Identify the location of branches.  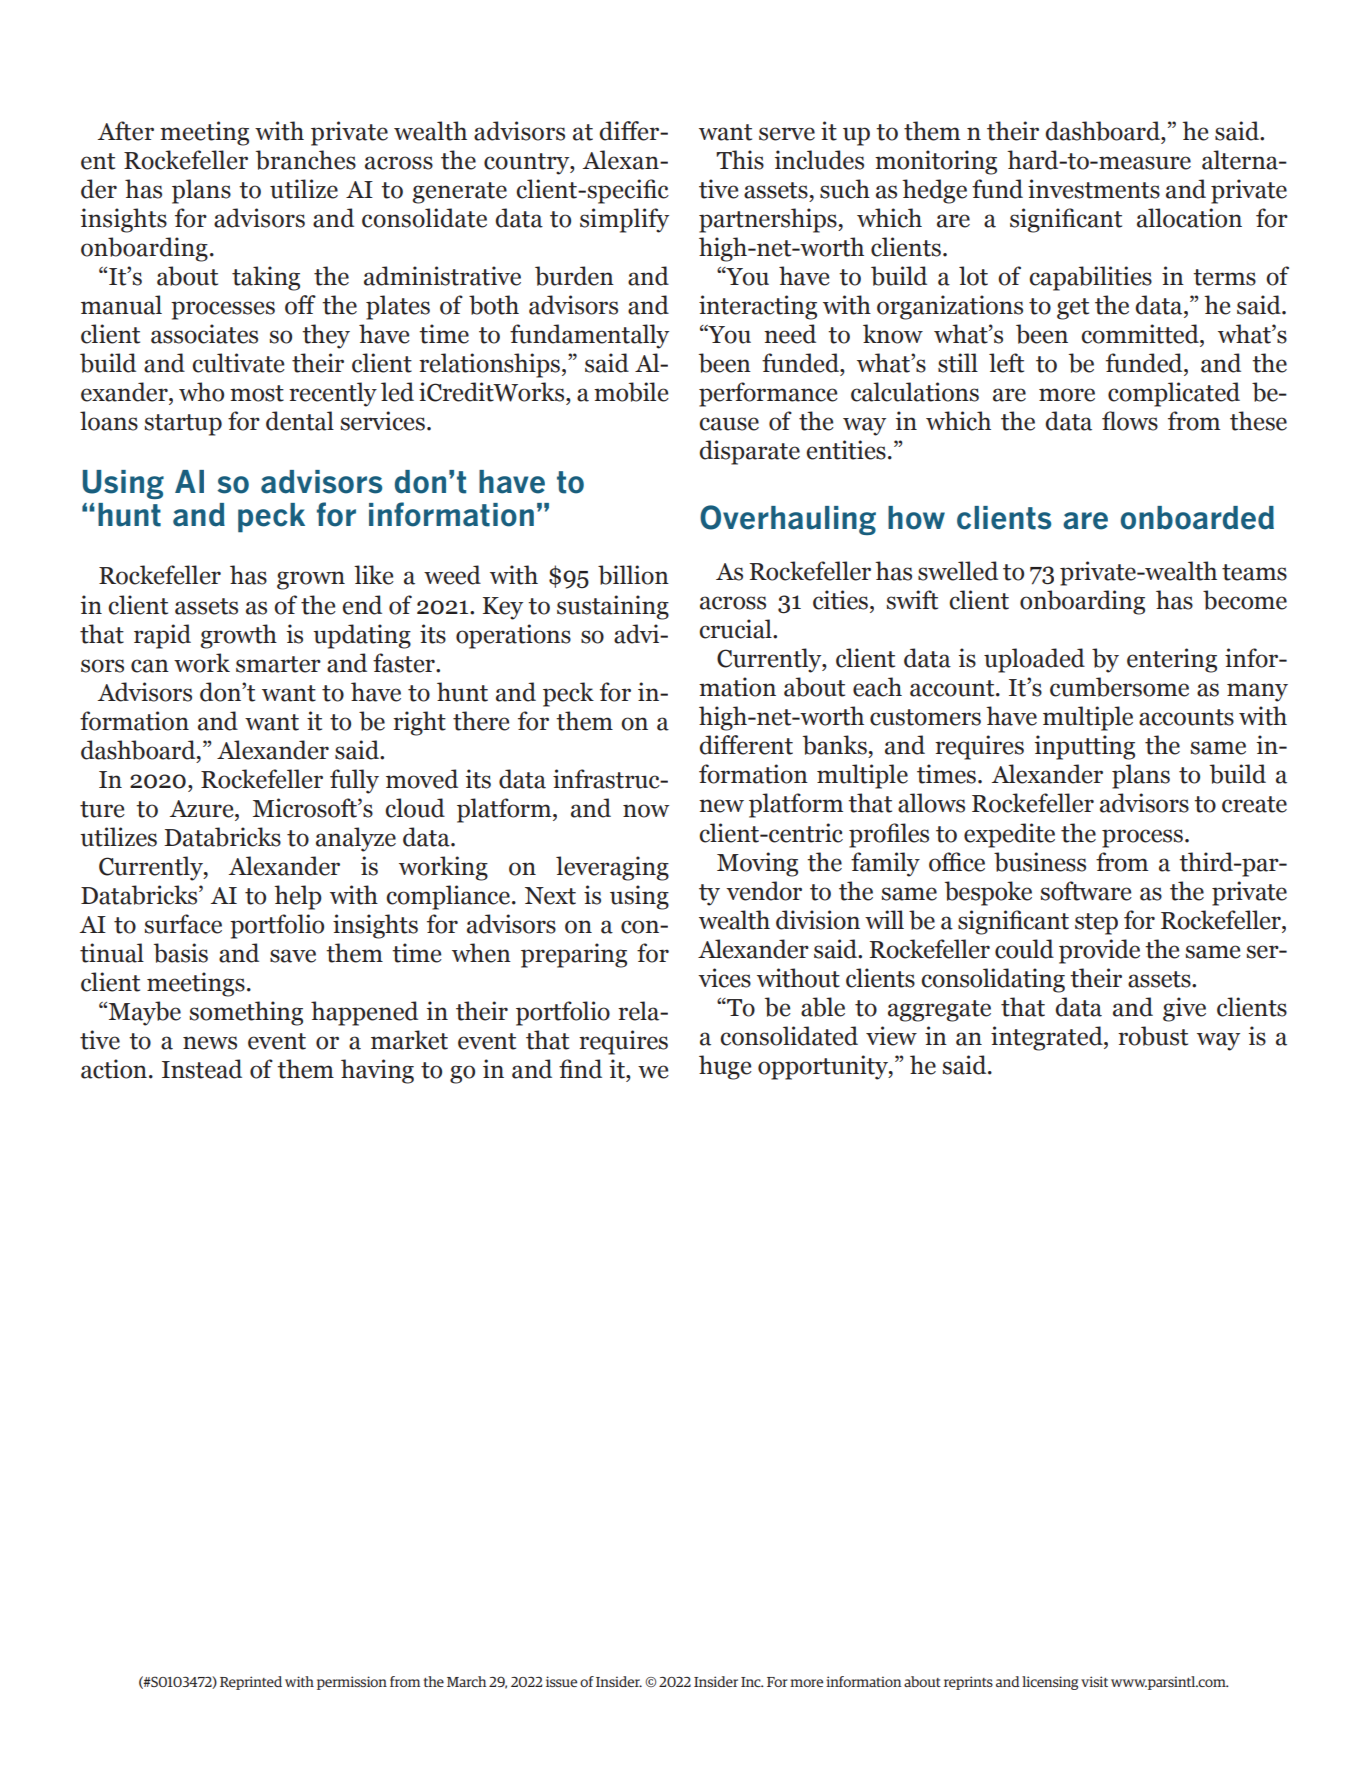
(306, 160).
